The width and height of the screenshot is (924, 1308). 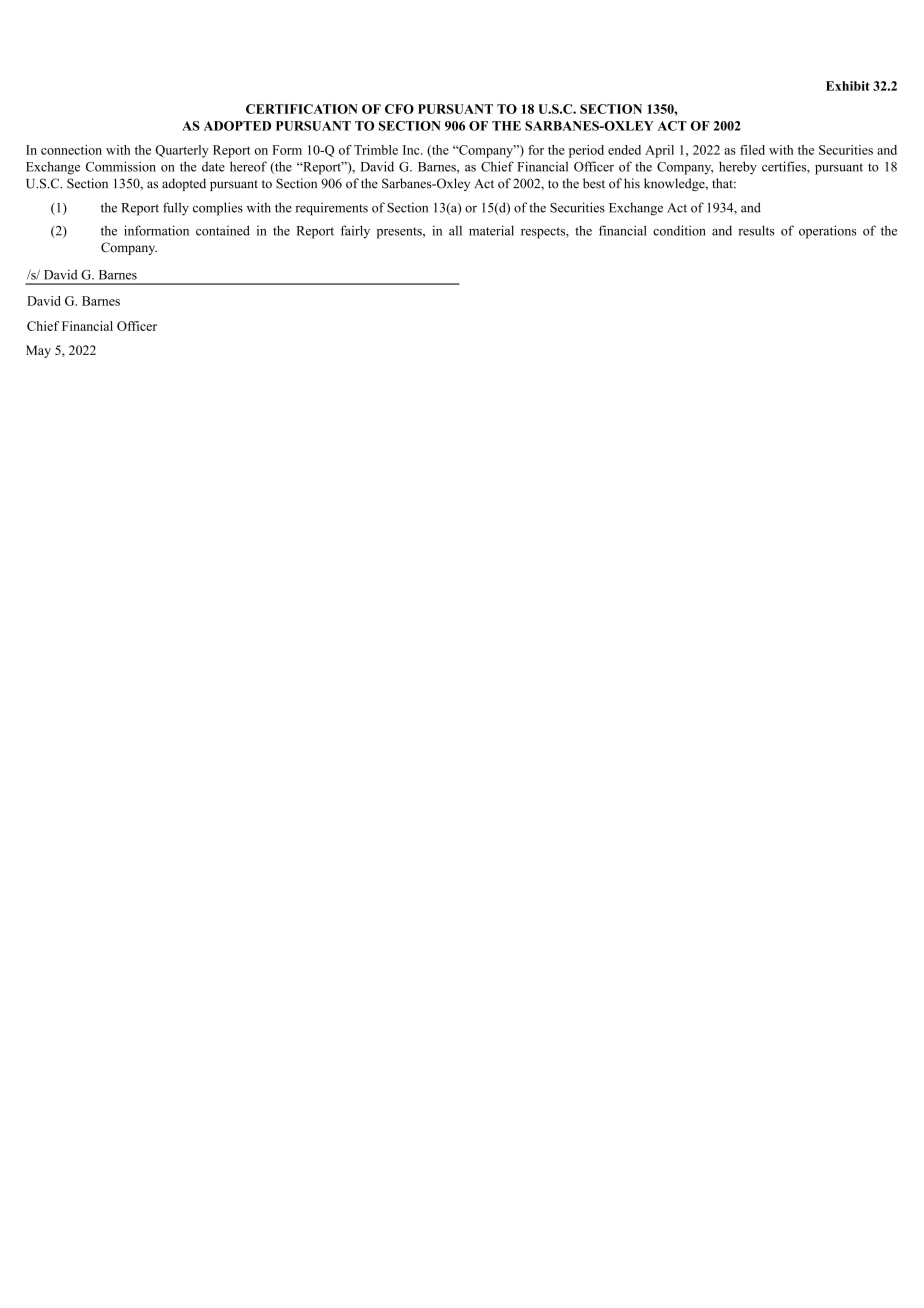 What do you see at coordinates (827, 232) in the screenshot?
I see `operations` at bounding box center [827, 232].
